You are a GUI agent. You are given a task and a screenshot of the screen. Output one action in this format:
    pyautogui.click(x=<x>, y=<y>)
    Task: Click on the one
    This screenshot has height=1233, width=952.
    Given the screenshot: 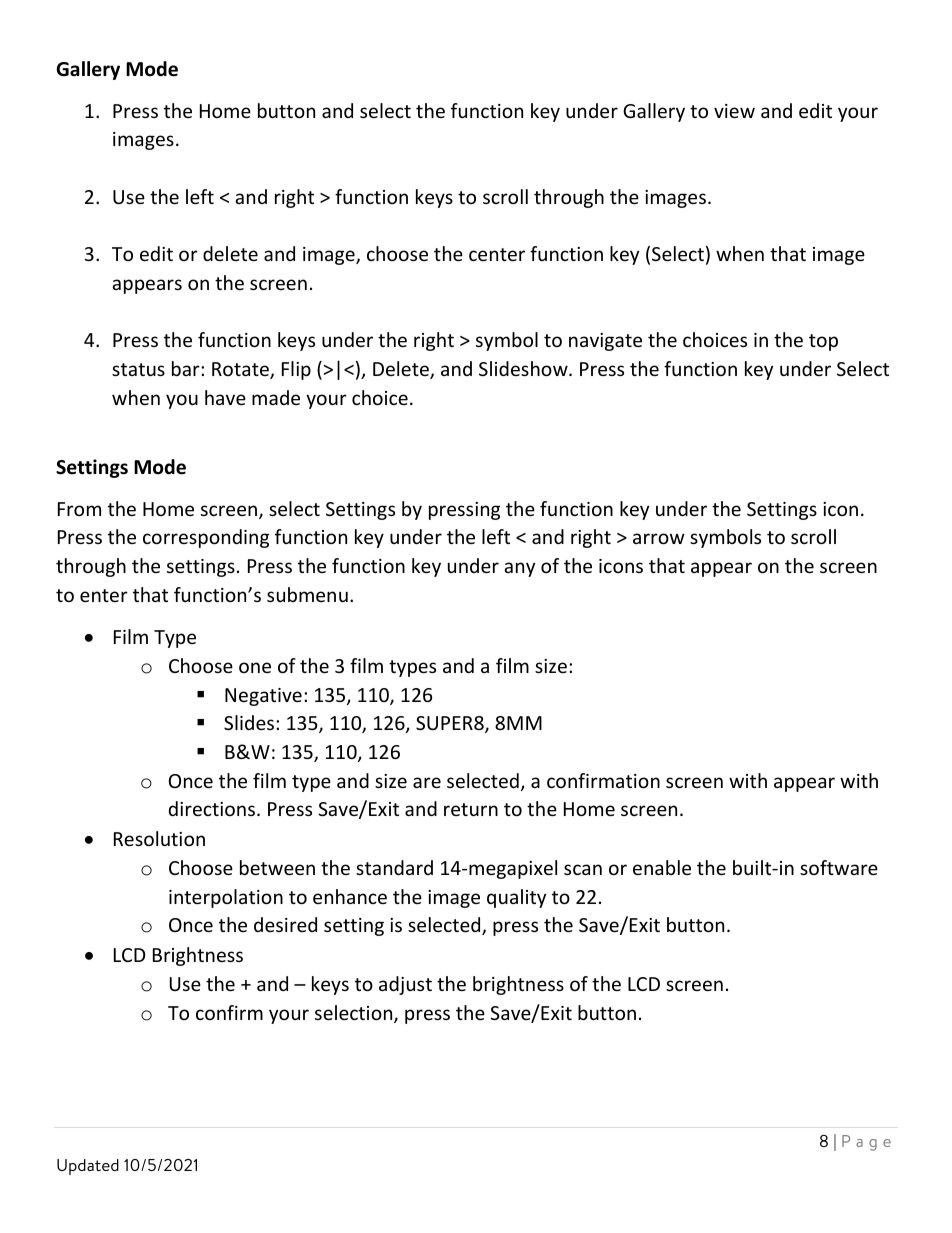 What is the action you would take?
    pyautogui.click(x=255, y=667)
